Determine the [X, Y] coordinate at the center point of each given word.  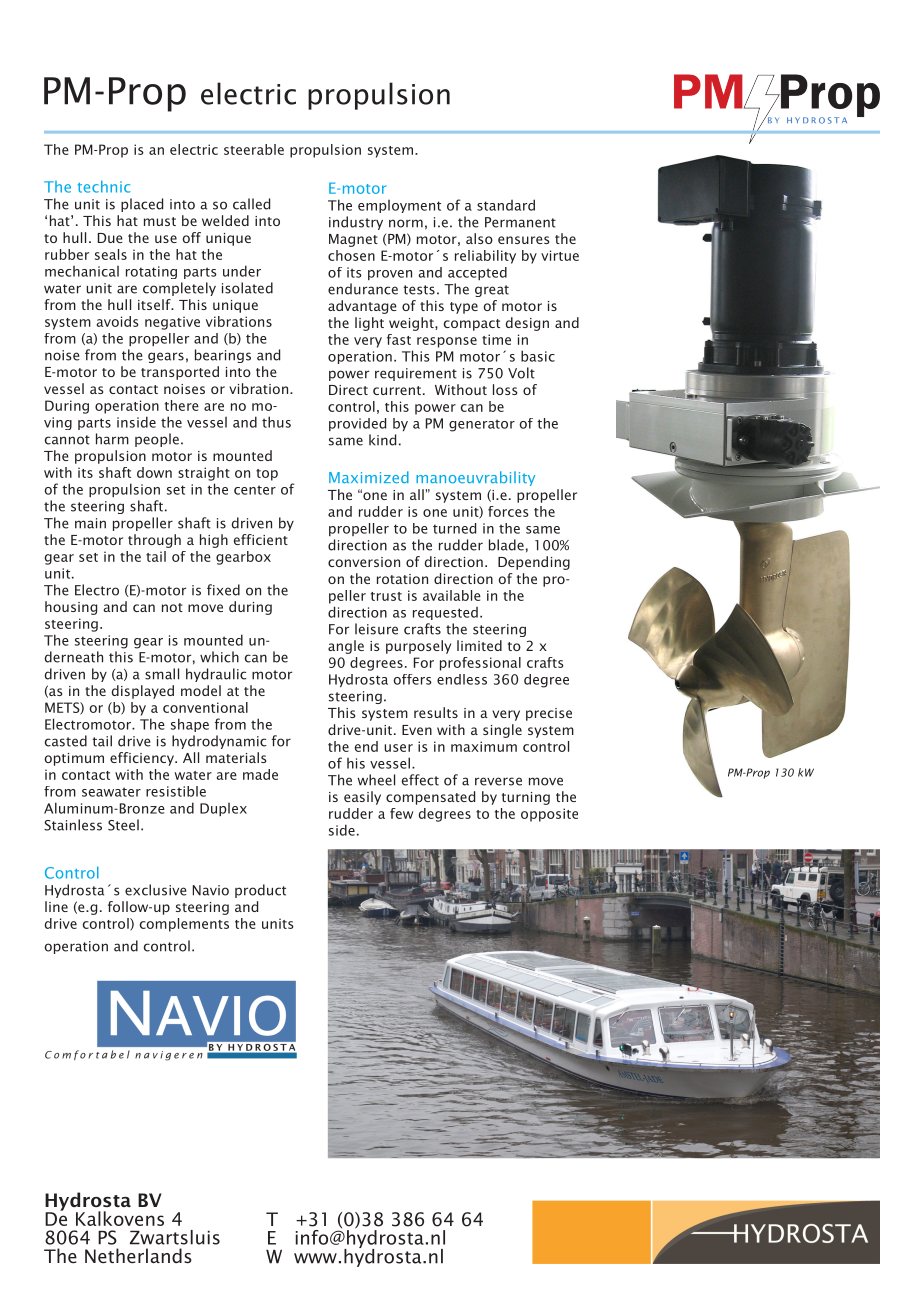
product [260, 891]
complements [184, 925]
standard [506, 205]
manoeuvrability [475, 478]
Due [110, 238]
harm [112, 439]
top [267, 475]
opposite [549, 815]
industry [356, 223]
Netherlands [138, 1255]
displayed [143, 692]
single [502, 731]
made [260, 774]
